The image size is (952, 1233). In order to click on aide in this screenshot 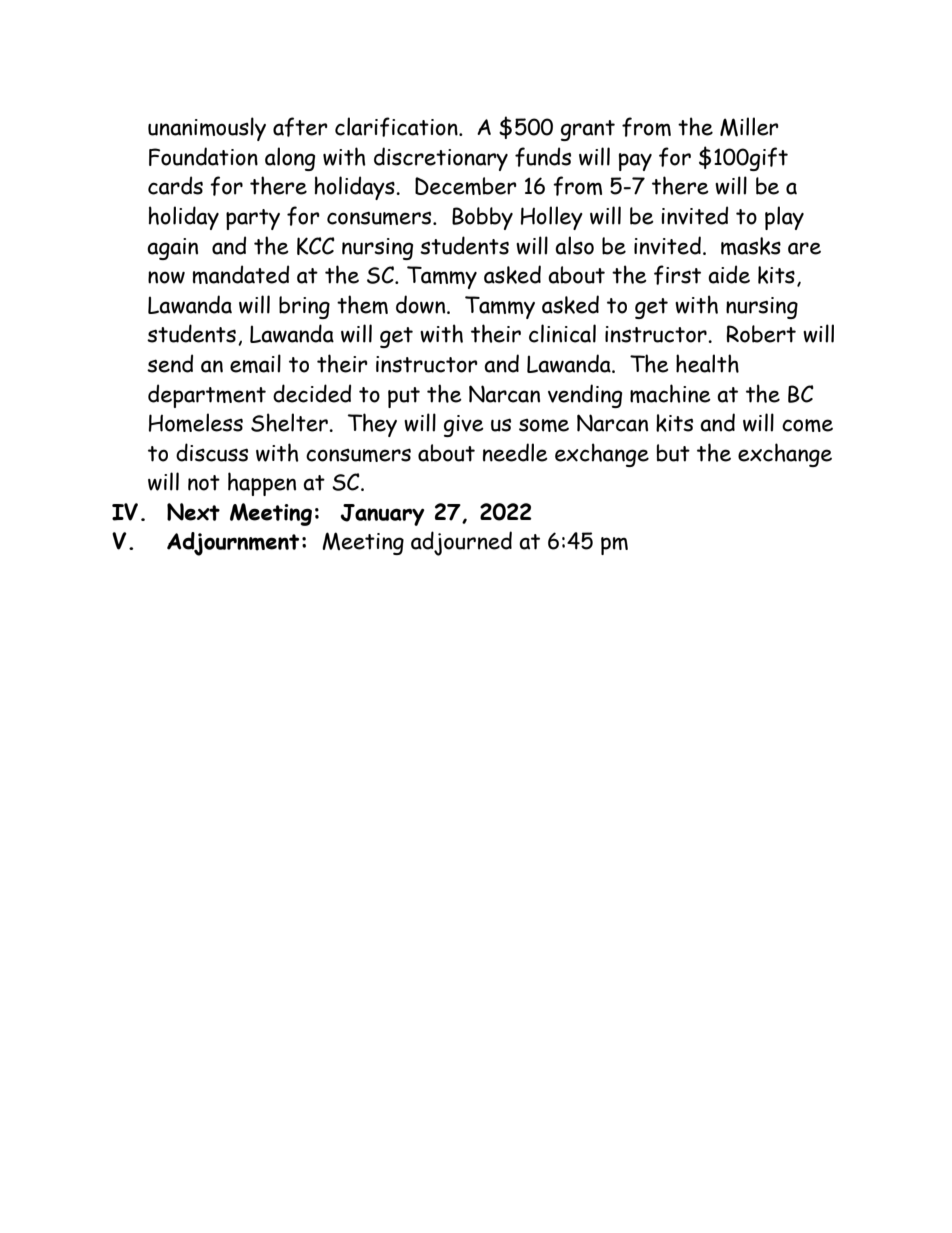, I will do `click(729, 274)`.
